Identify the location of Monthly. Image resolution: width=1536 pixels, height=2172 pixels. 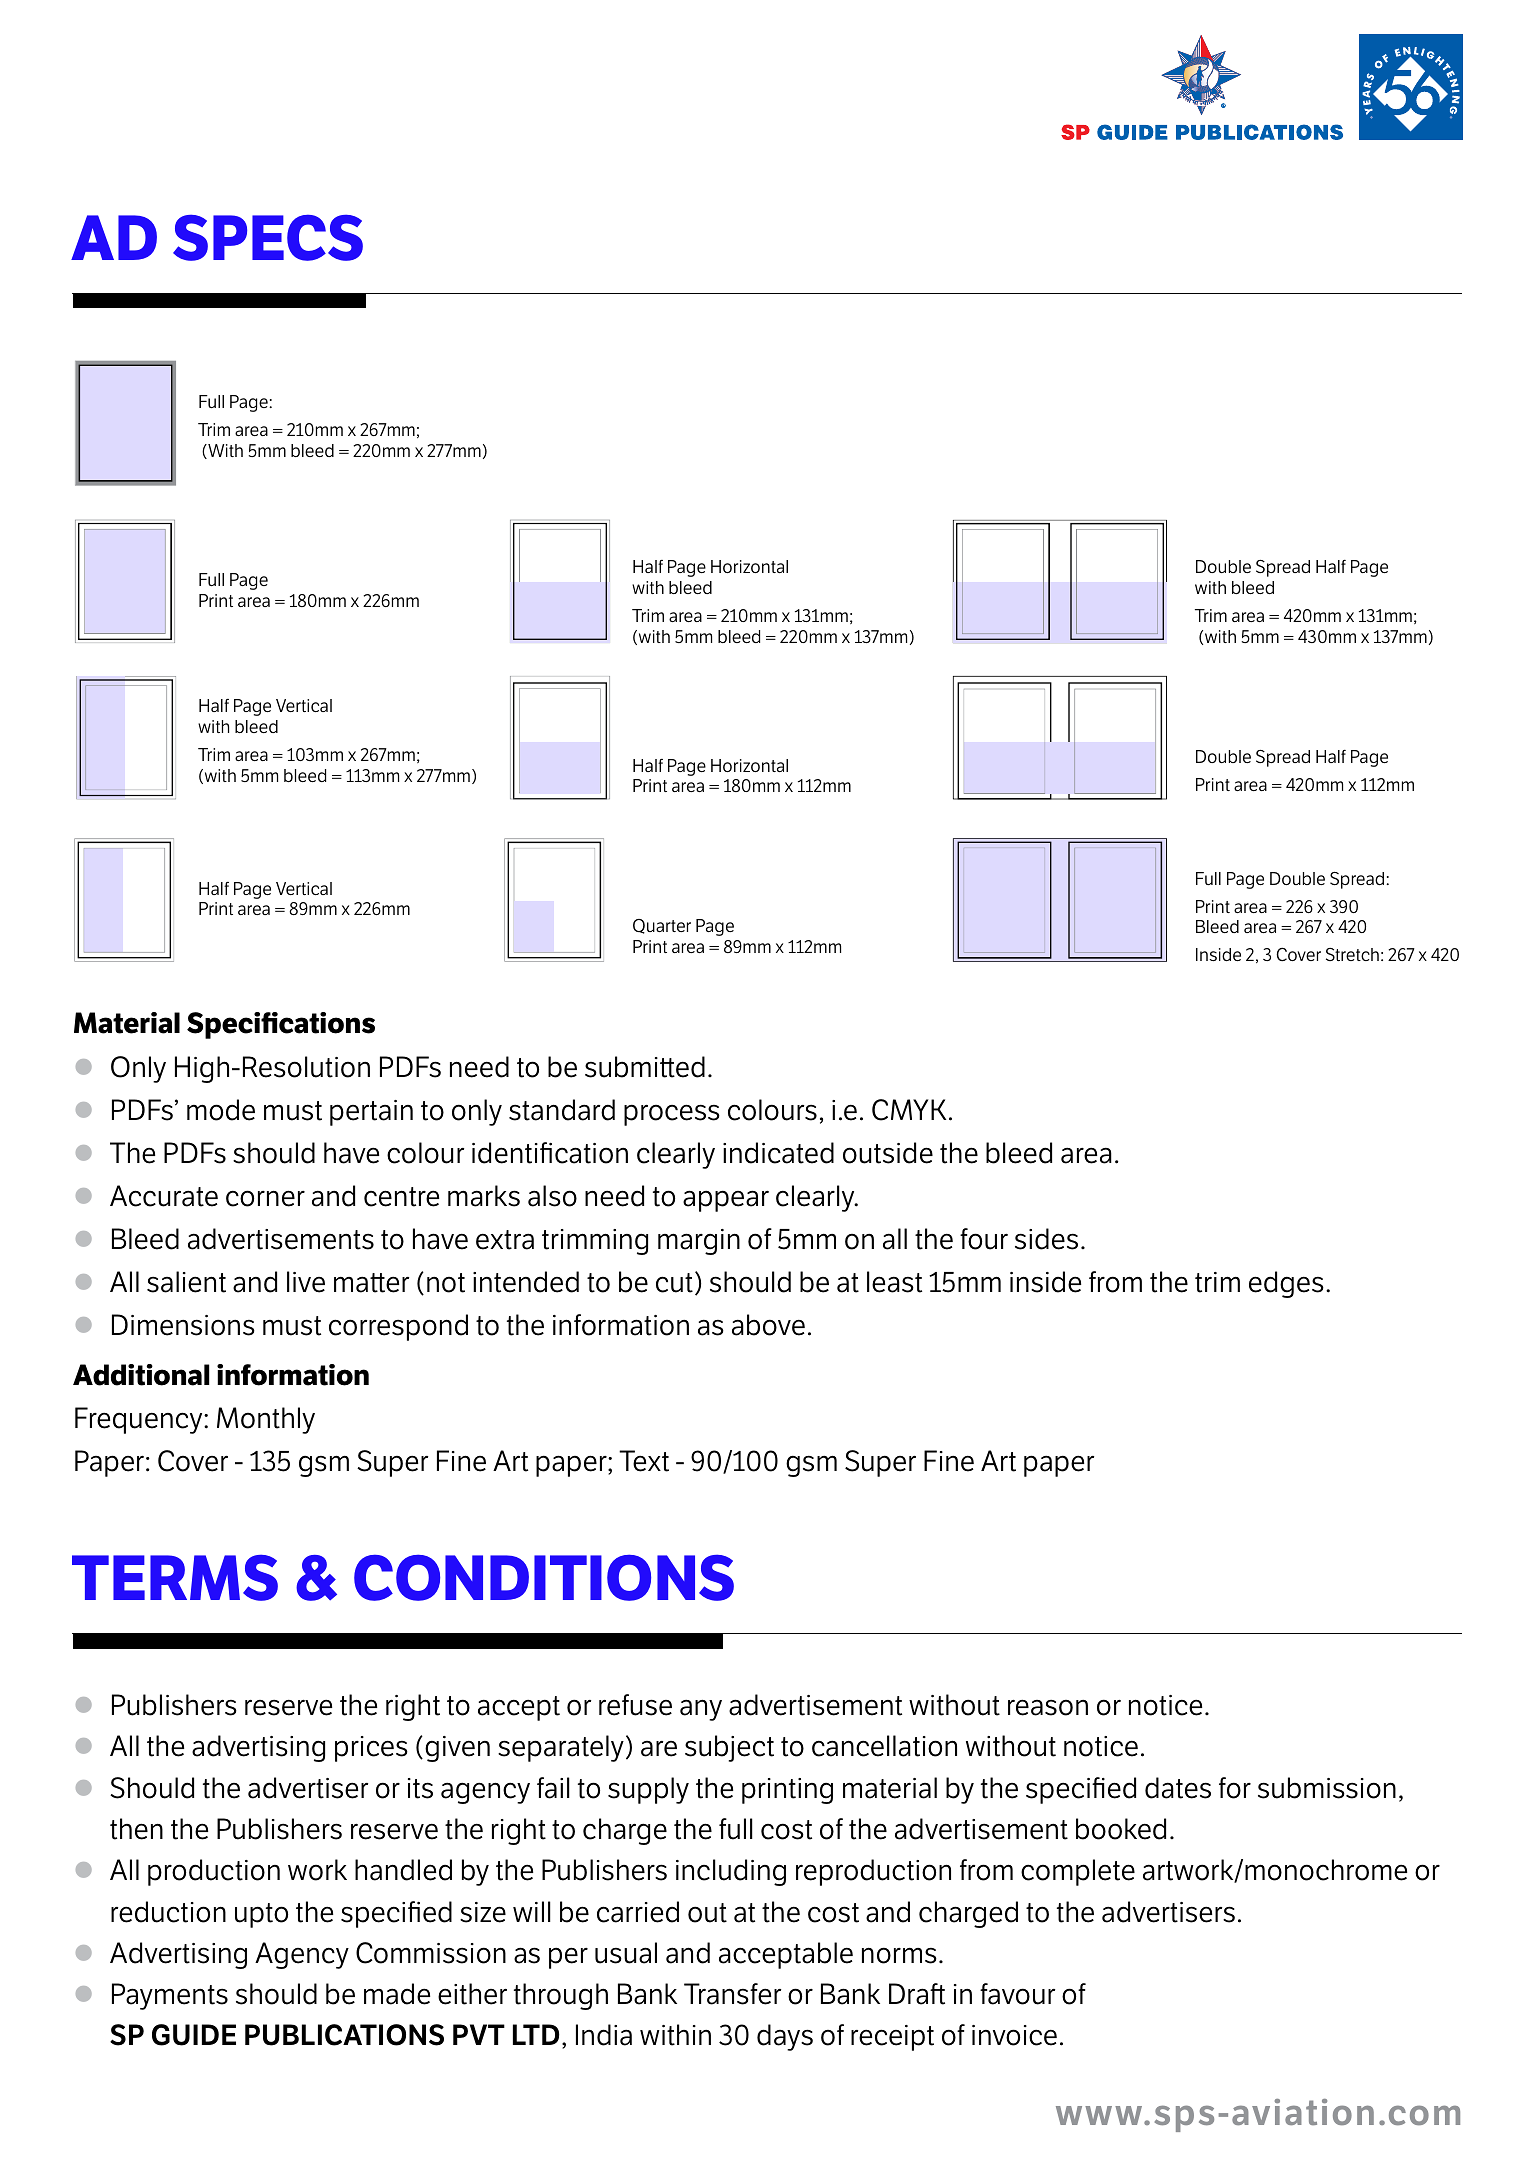
(266, 1420).
